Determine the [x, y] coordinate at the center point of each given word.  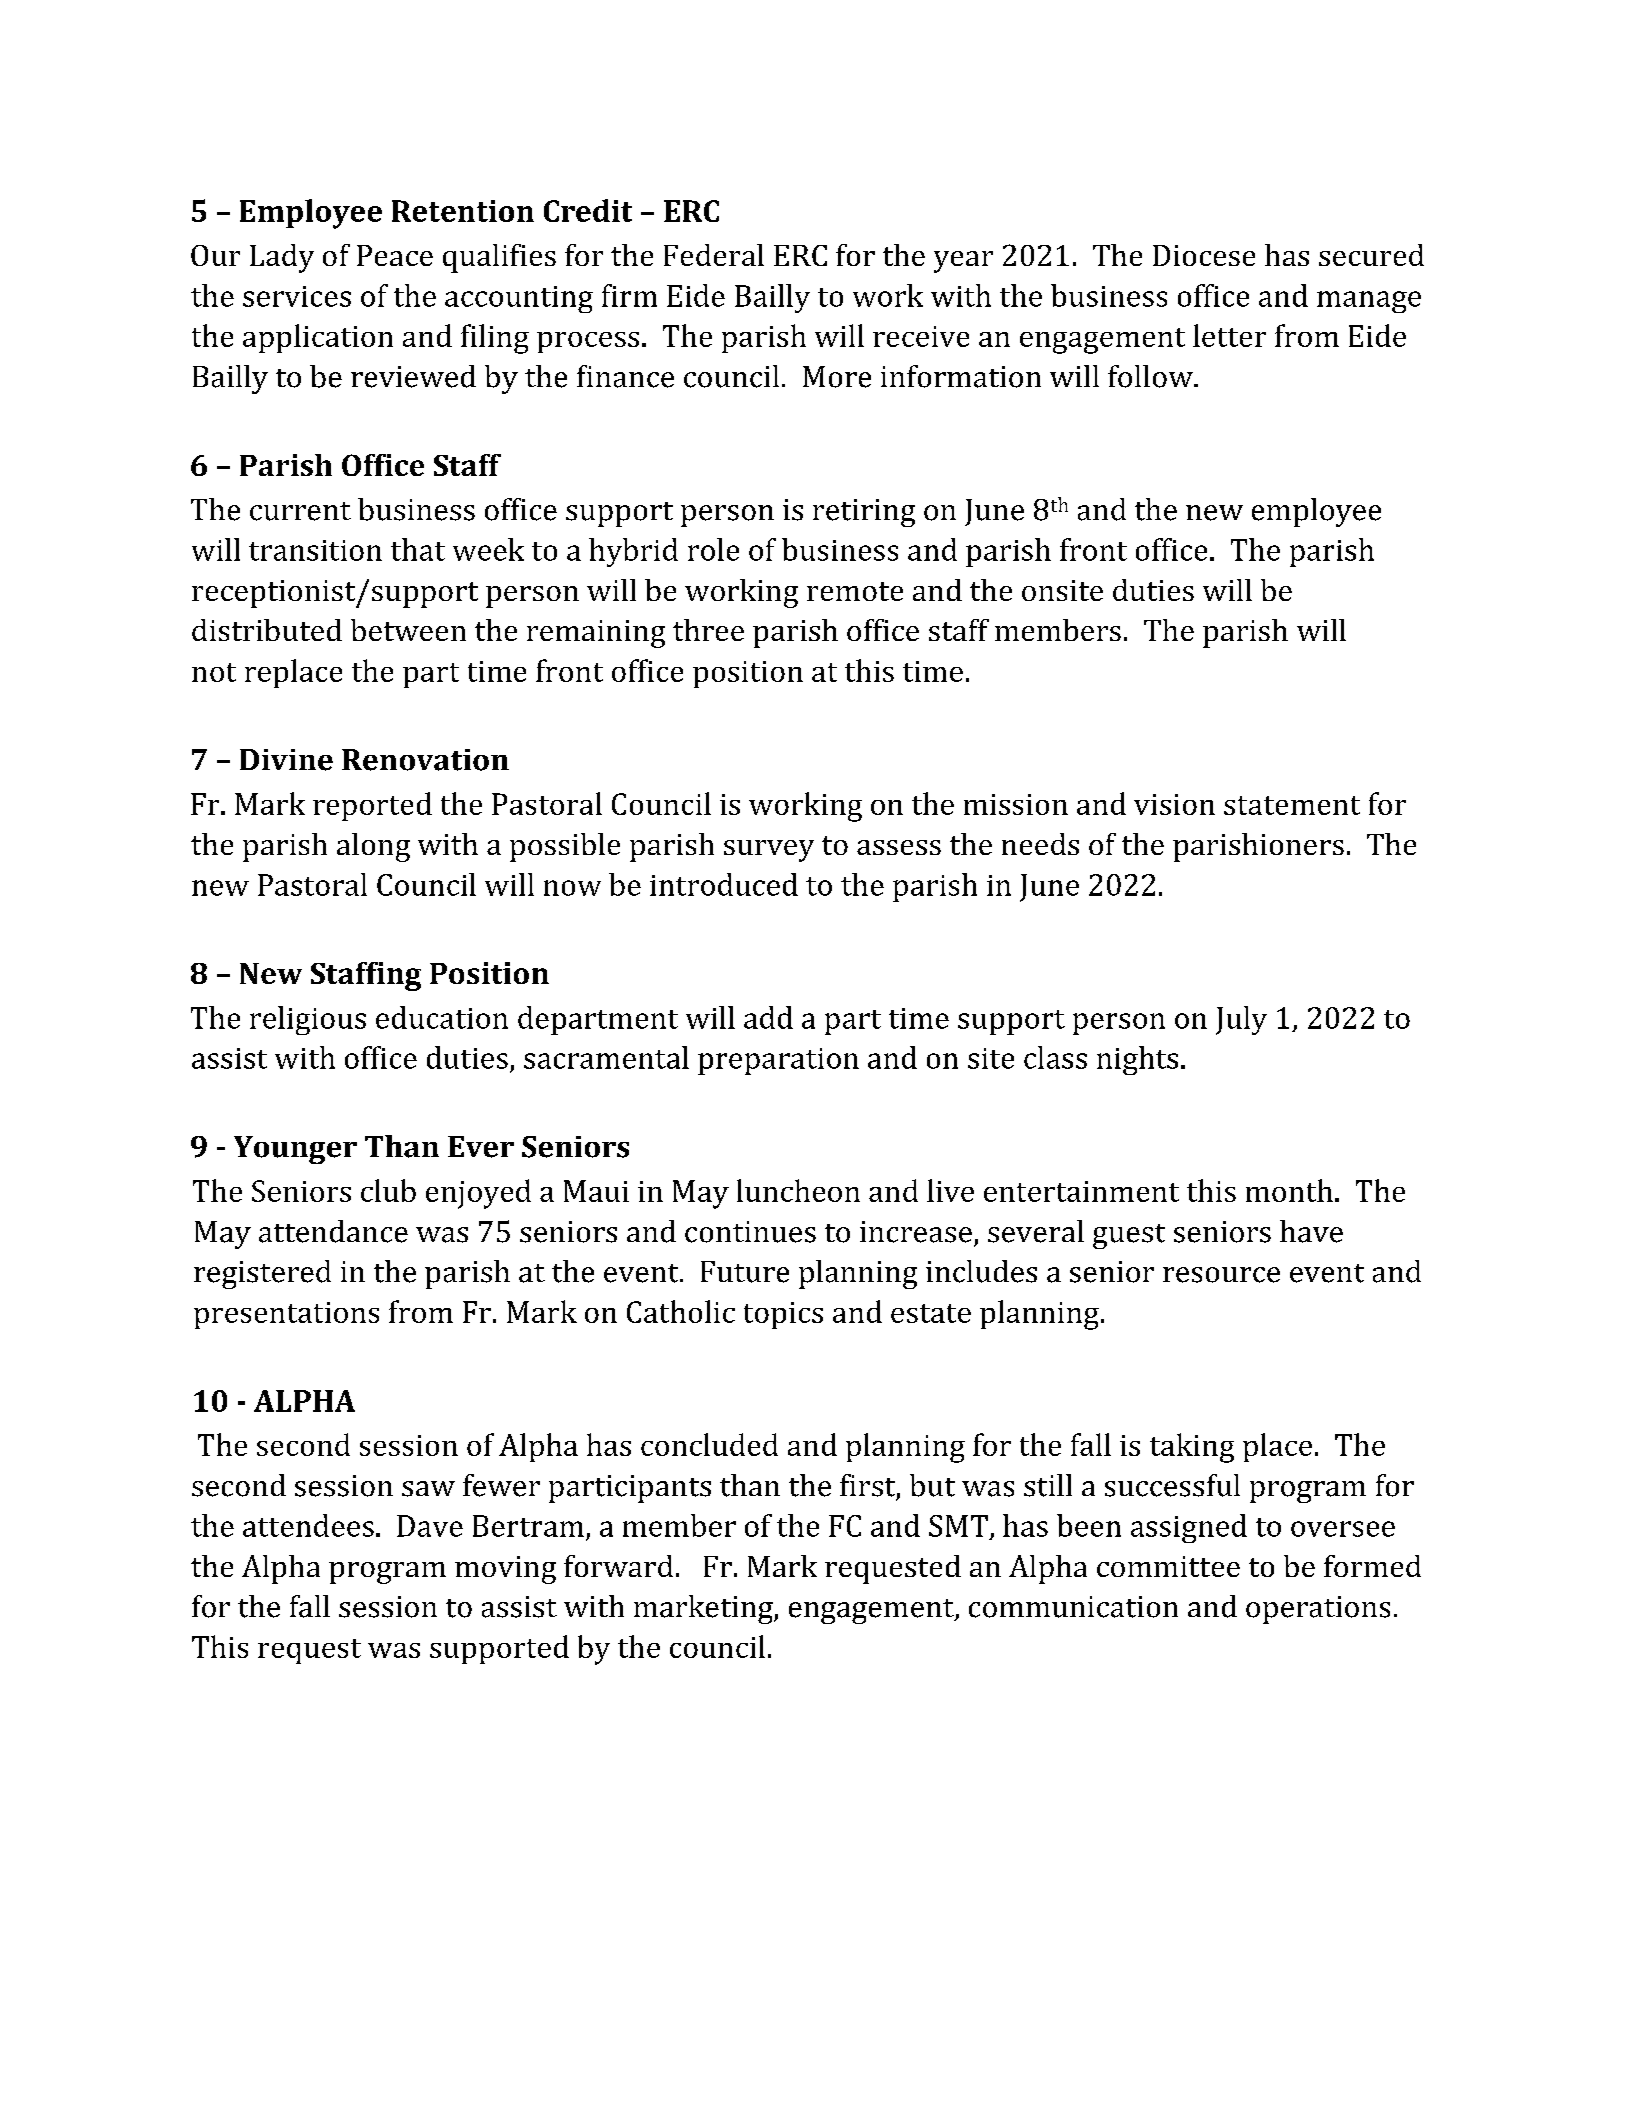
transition [315, 550]
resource [1221, 1275]
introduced [724, 884]
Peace [395, 255]
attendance [333, 1231]
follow [1151, 376]
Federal [714, 255]
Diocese [1204, 255]
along [373, 847]
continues [750, 1232]
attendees [308, 1525]
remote [855, 591]
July [1241, 1020]
